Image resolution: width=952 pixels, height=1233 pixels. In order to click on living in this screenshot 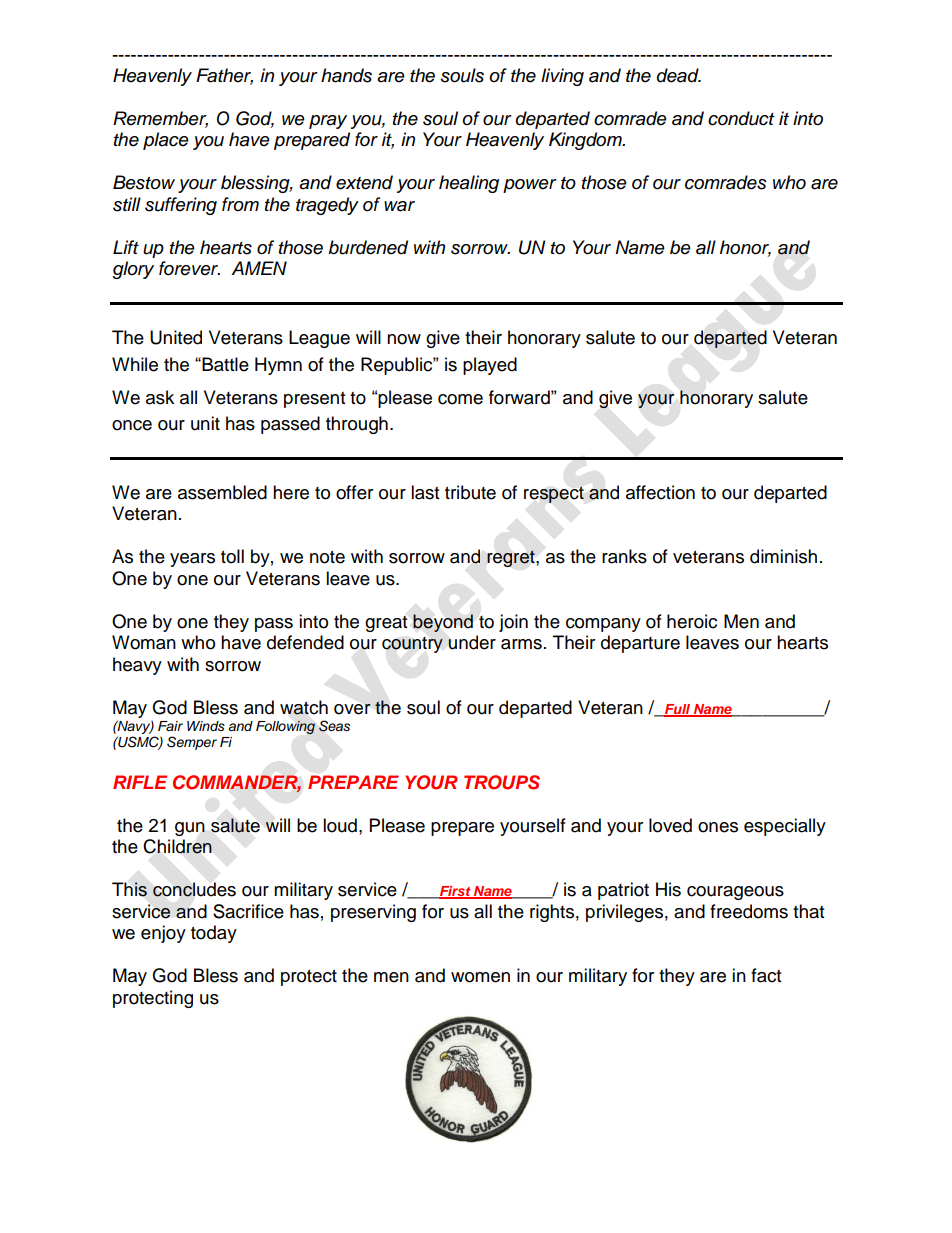, I will do `click(562, 77)`.
